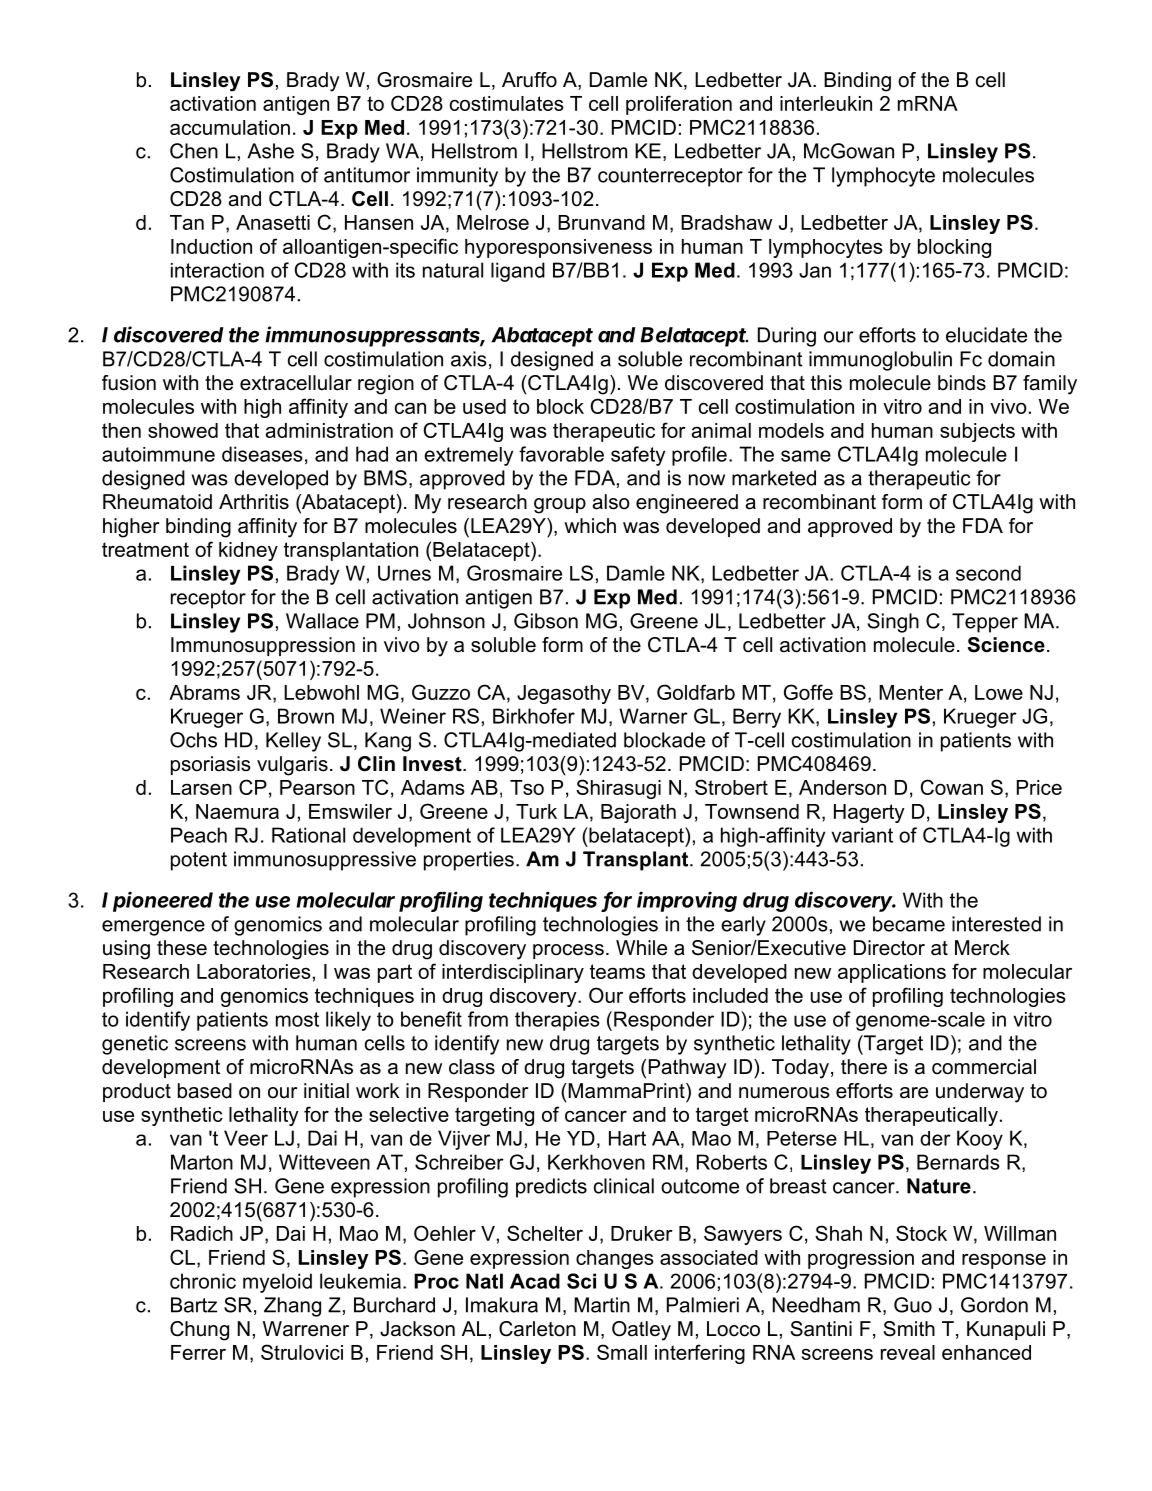 The height and width of the page is (1491, 1152). I want to click on accumulation, so click(230, 127).
